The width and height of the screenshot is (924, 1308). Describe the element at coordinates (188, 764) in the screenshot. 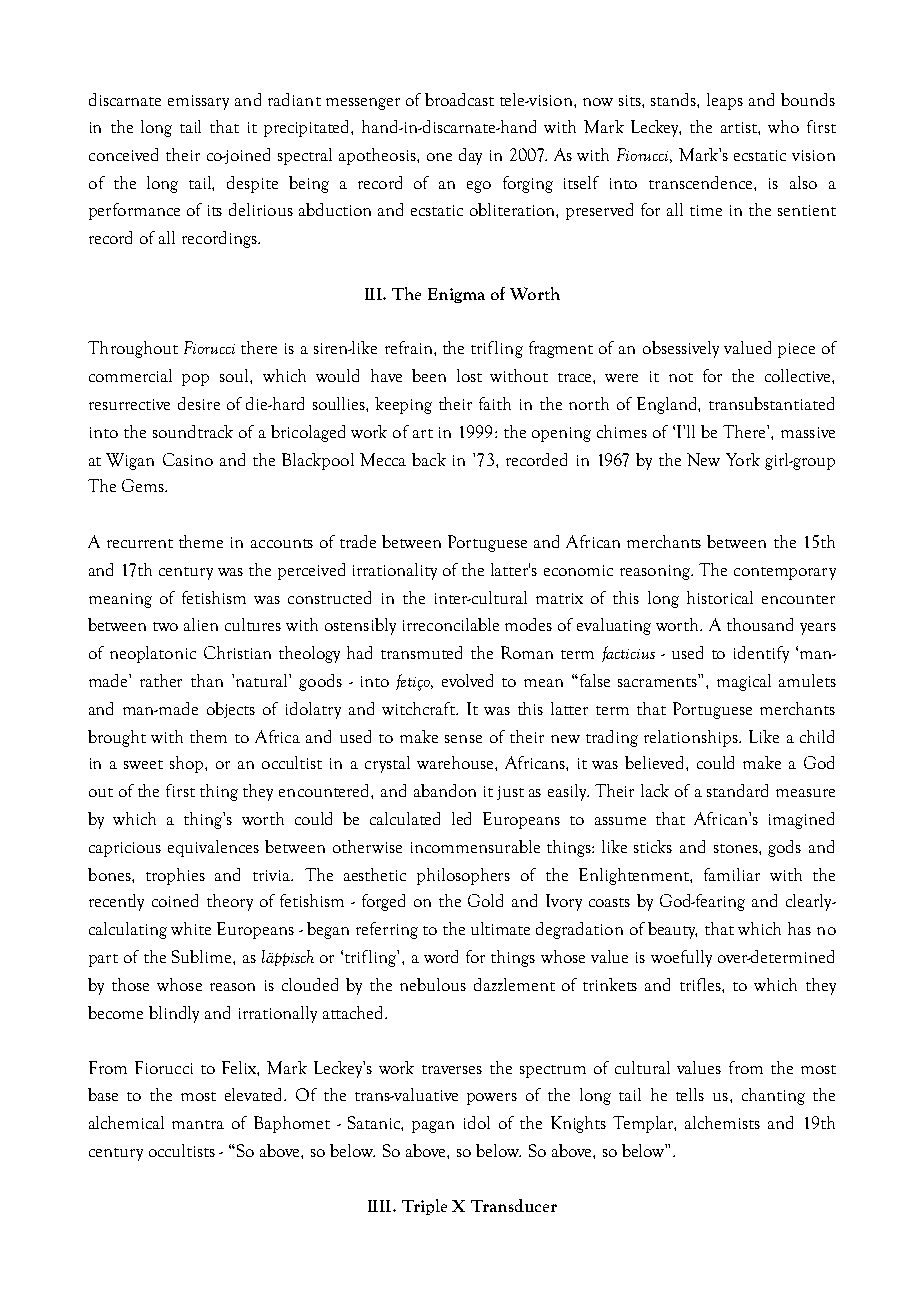

I see `shop` at that location.
